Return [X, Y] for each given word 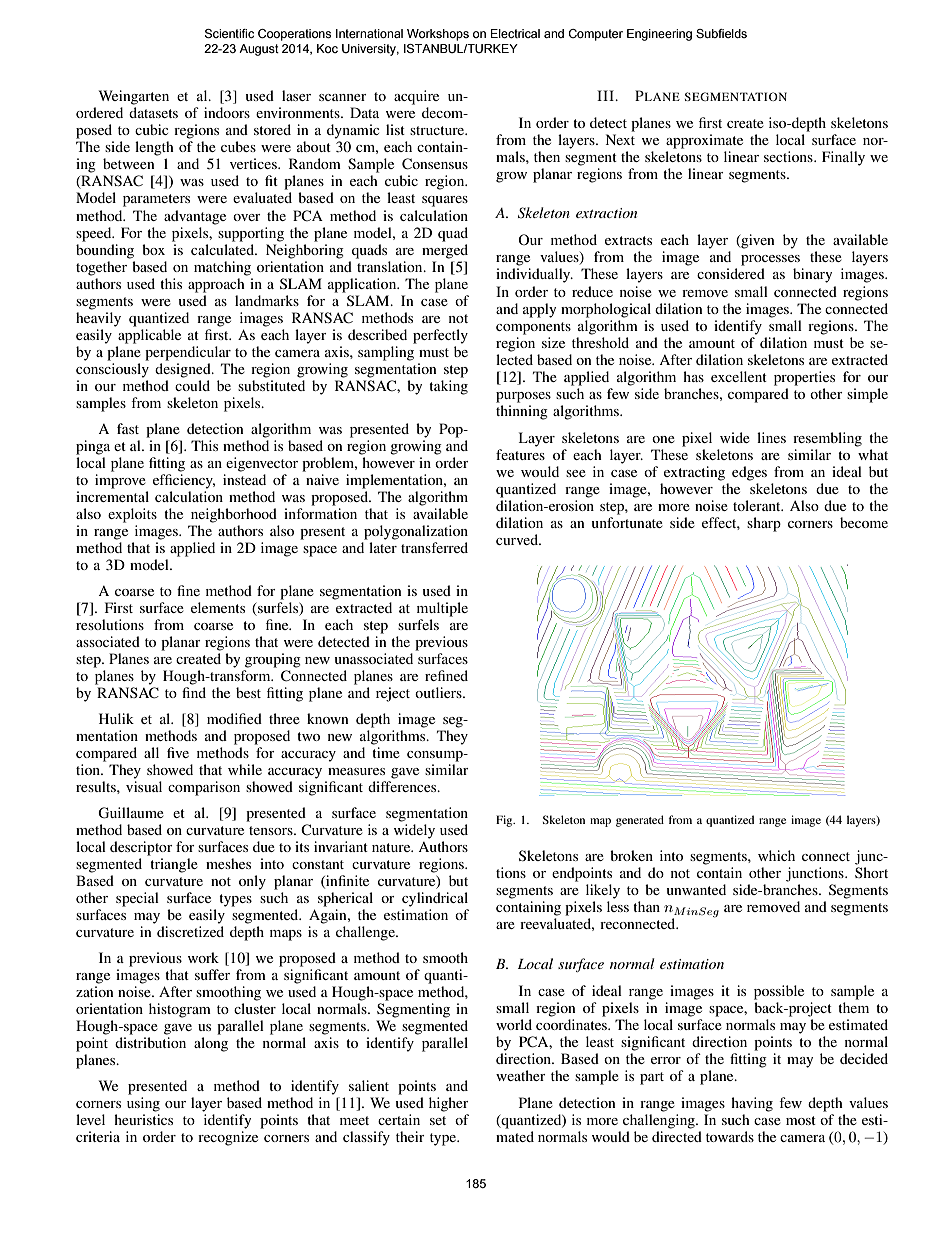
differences [403, 786]
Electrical [515, 33]
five [178, 752]
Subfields [721, 33]
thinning [522, 412]
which [776, 855]
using [143, 1104]
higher [449, 1104]
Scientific [229, 33]
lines [771, 437]
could [192, 385]
